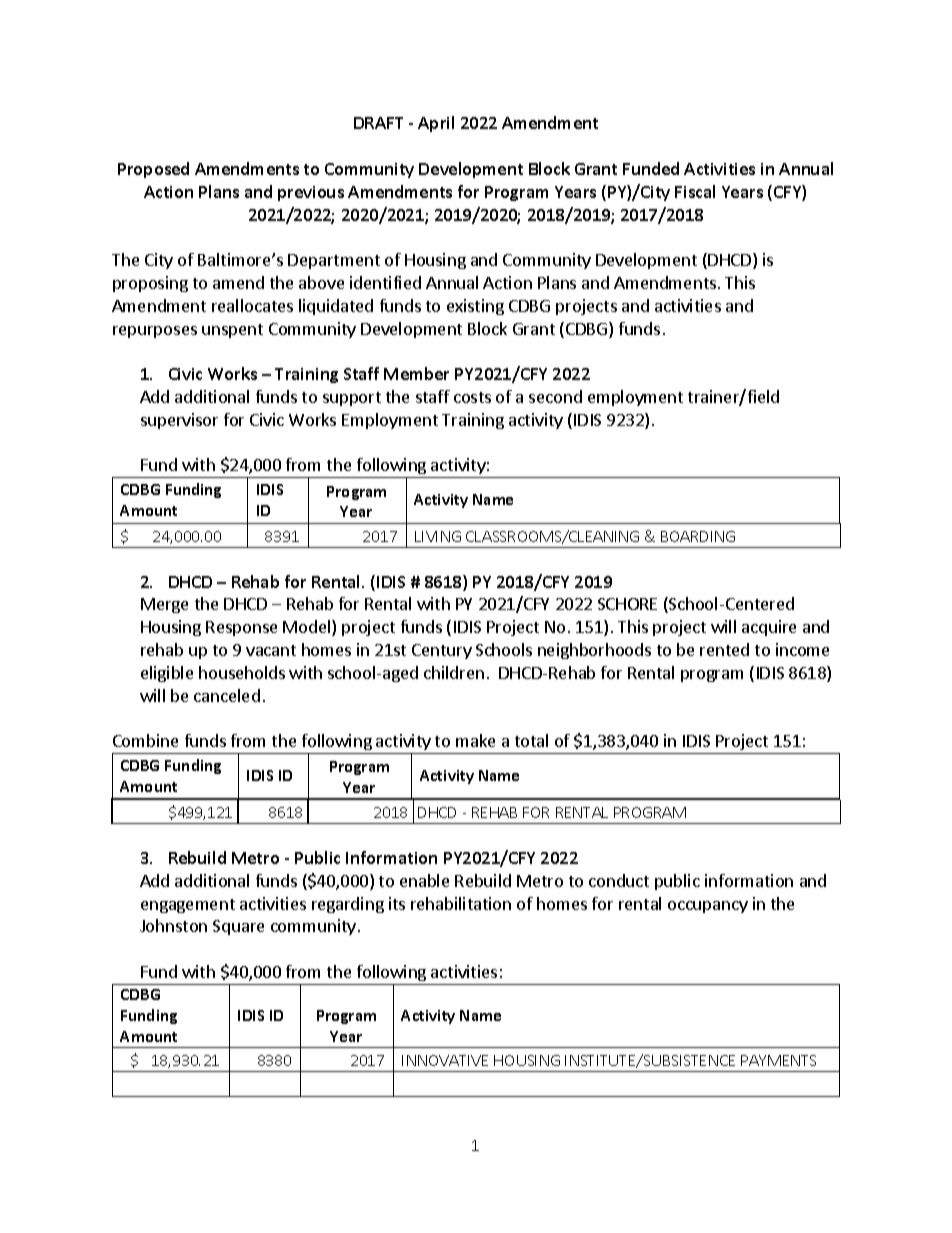  Describe the element at coordinates (436, 124) in the screenshot. I see `April` at that location.
